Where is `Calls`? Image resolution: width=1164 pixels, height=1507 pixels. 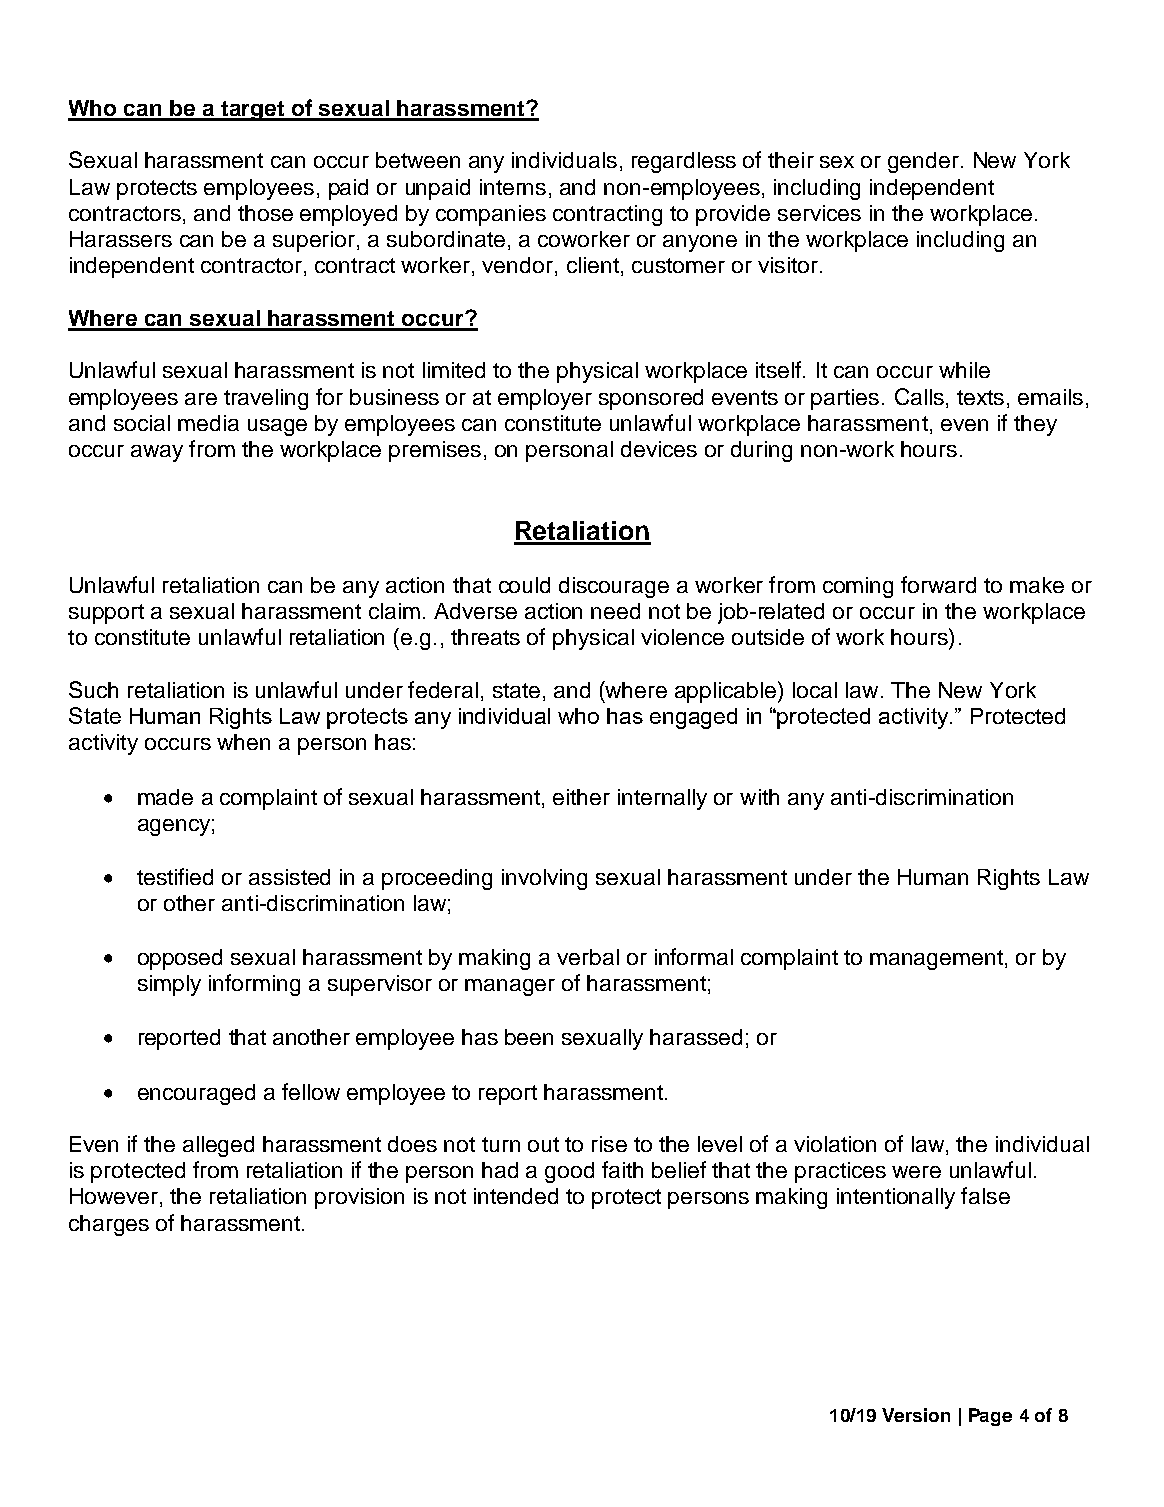 Calls is located at coordinates (919, 396).
